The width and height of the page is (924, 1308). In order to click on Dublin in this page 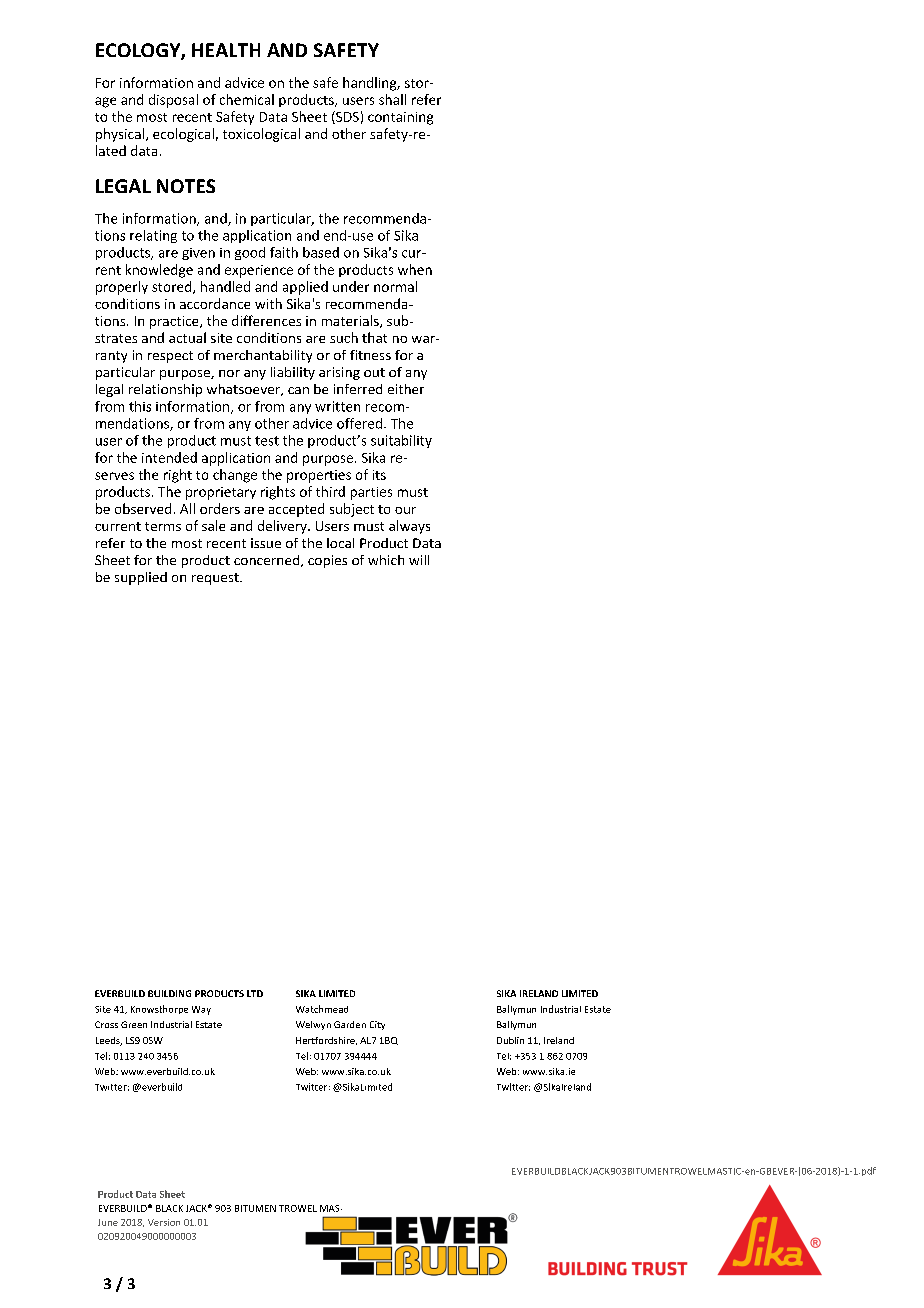, I will do `click(510, 1040)`.
